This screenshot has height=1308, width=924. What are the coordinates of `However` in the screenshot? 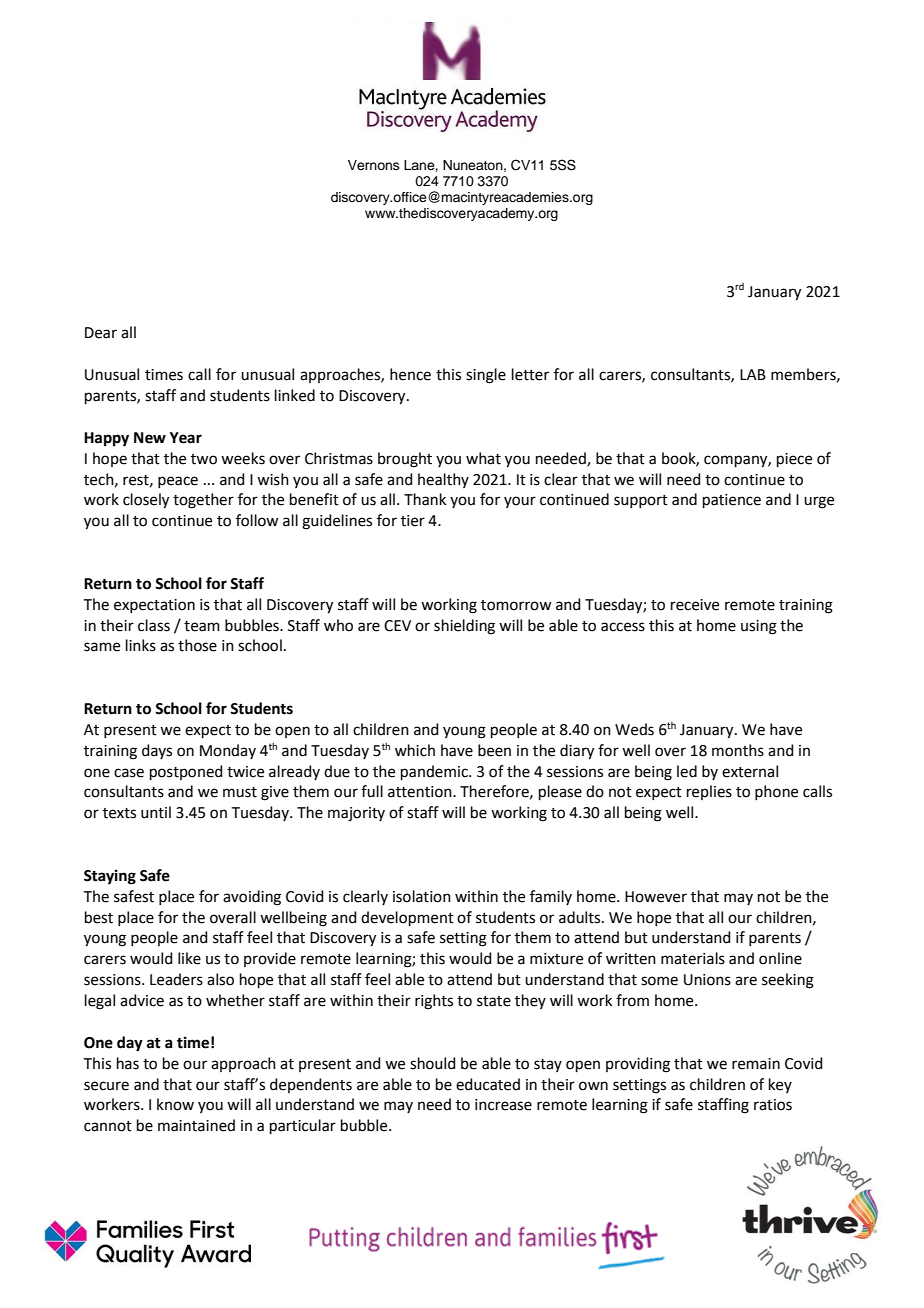 It's located at (656, 897).
